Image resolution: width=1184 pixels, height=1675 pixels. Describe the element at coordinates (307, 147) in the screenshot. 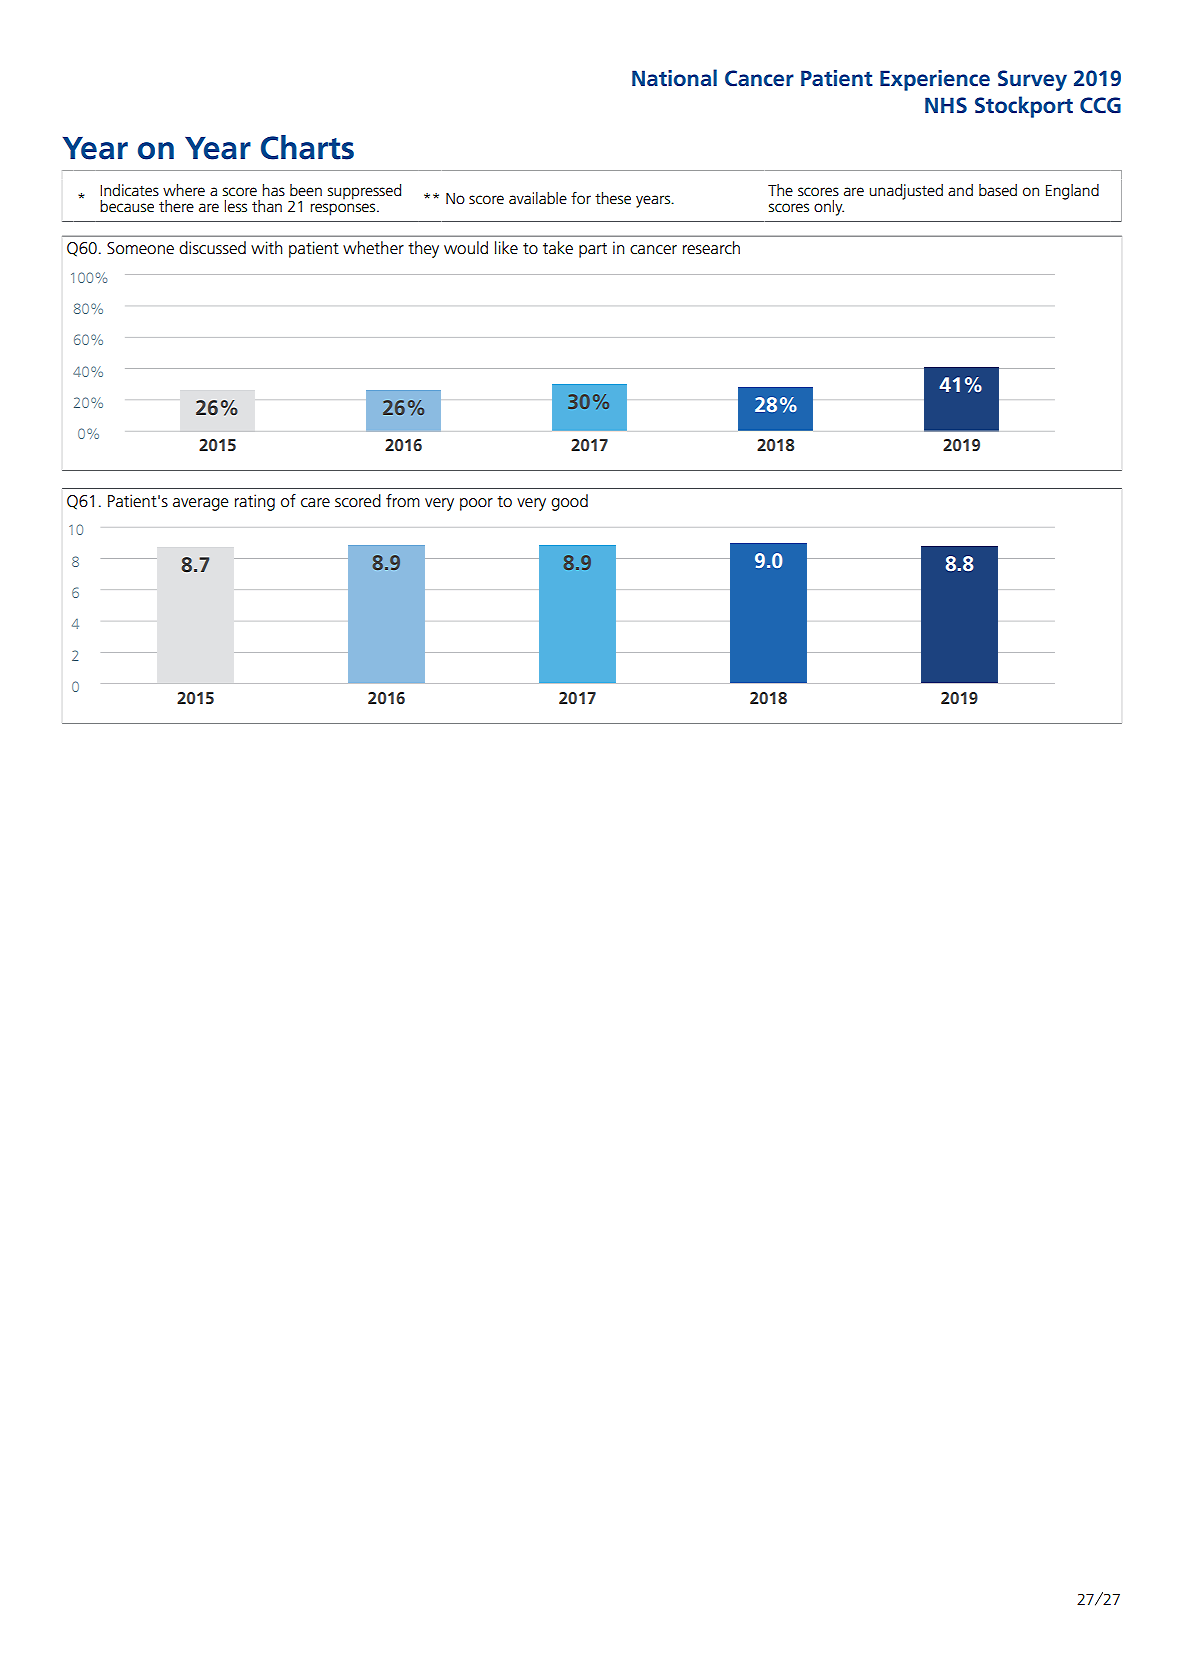

I see `Charts` at that location.
